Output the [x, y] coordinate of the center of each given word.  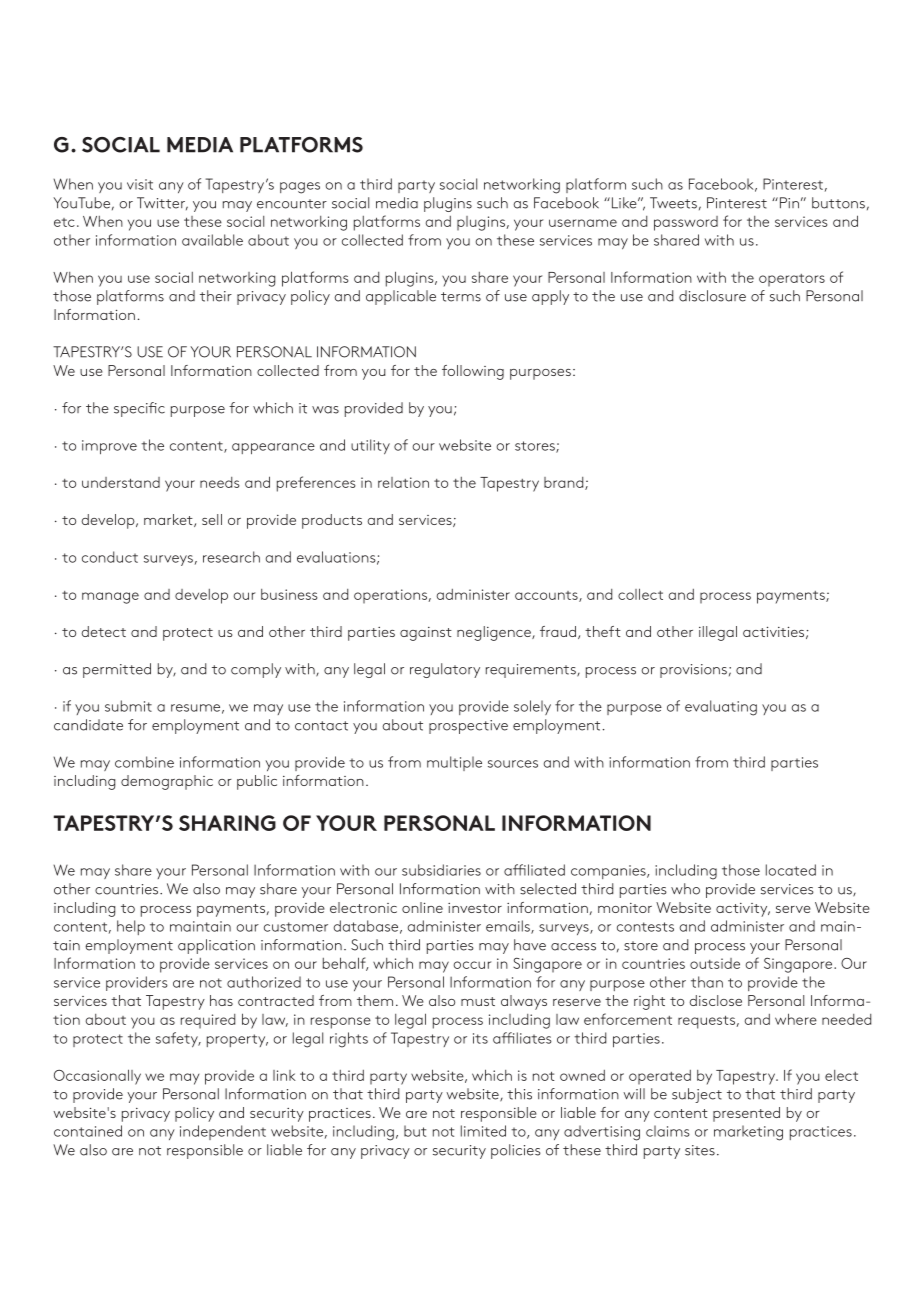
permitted [117, 670]
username [583, 223]
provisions [693, 671]
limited [483, 1131]
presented [746, 1114]
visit [140, 184]
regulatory [445, 670]
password [686, 223]
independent [223, 1132]
